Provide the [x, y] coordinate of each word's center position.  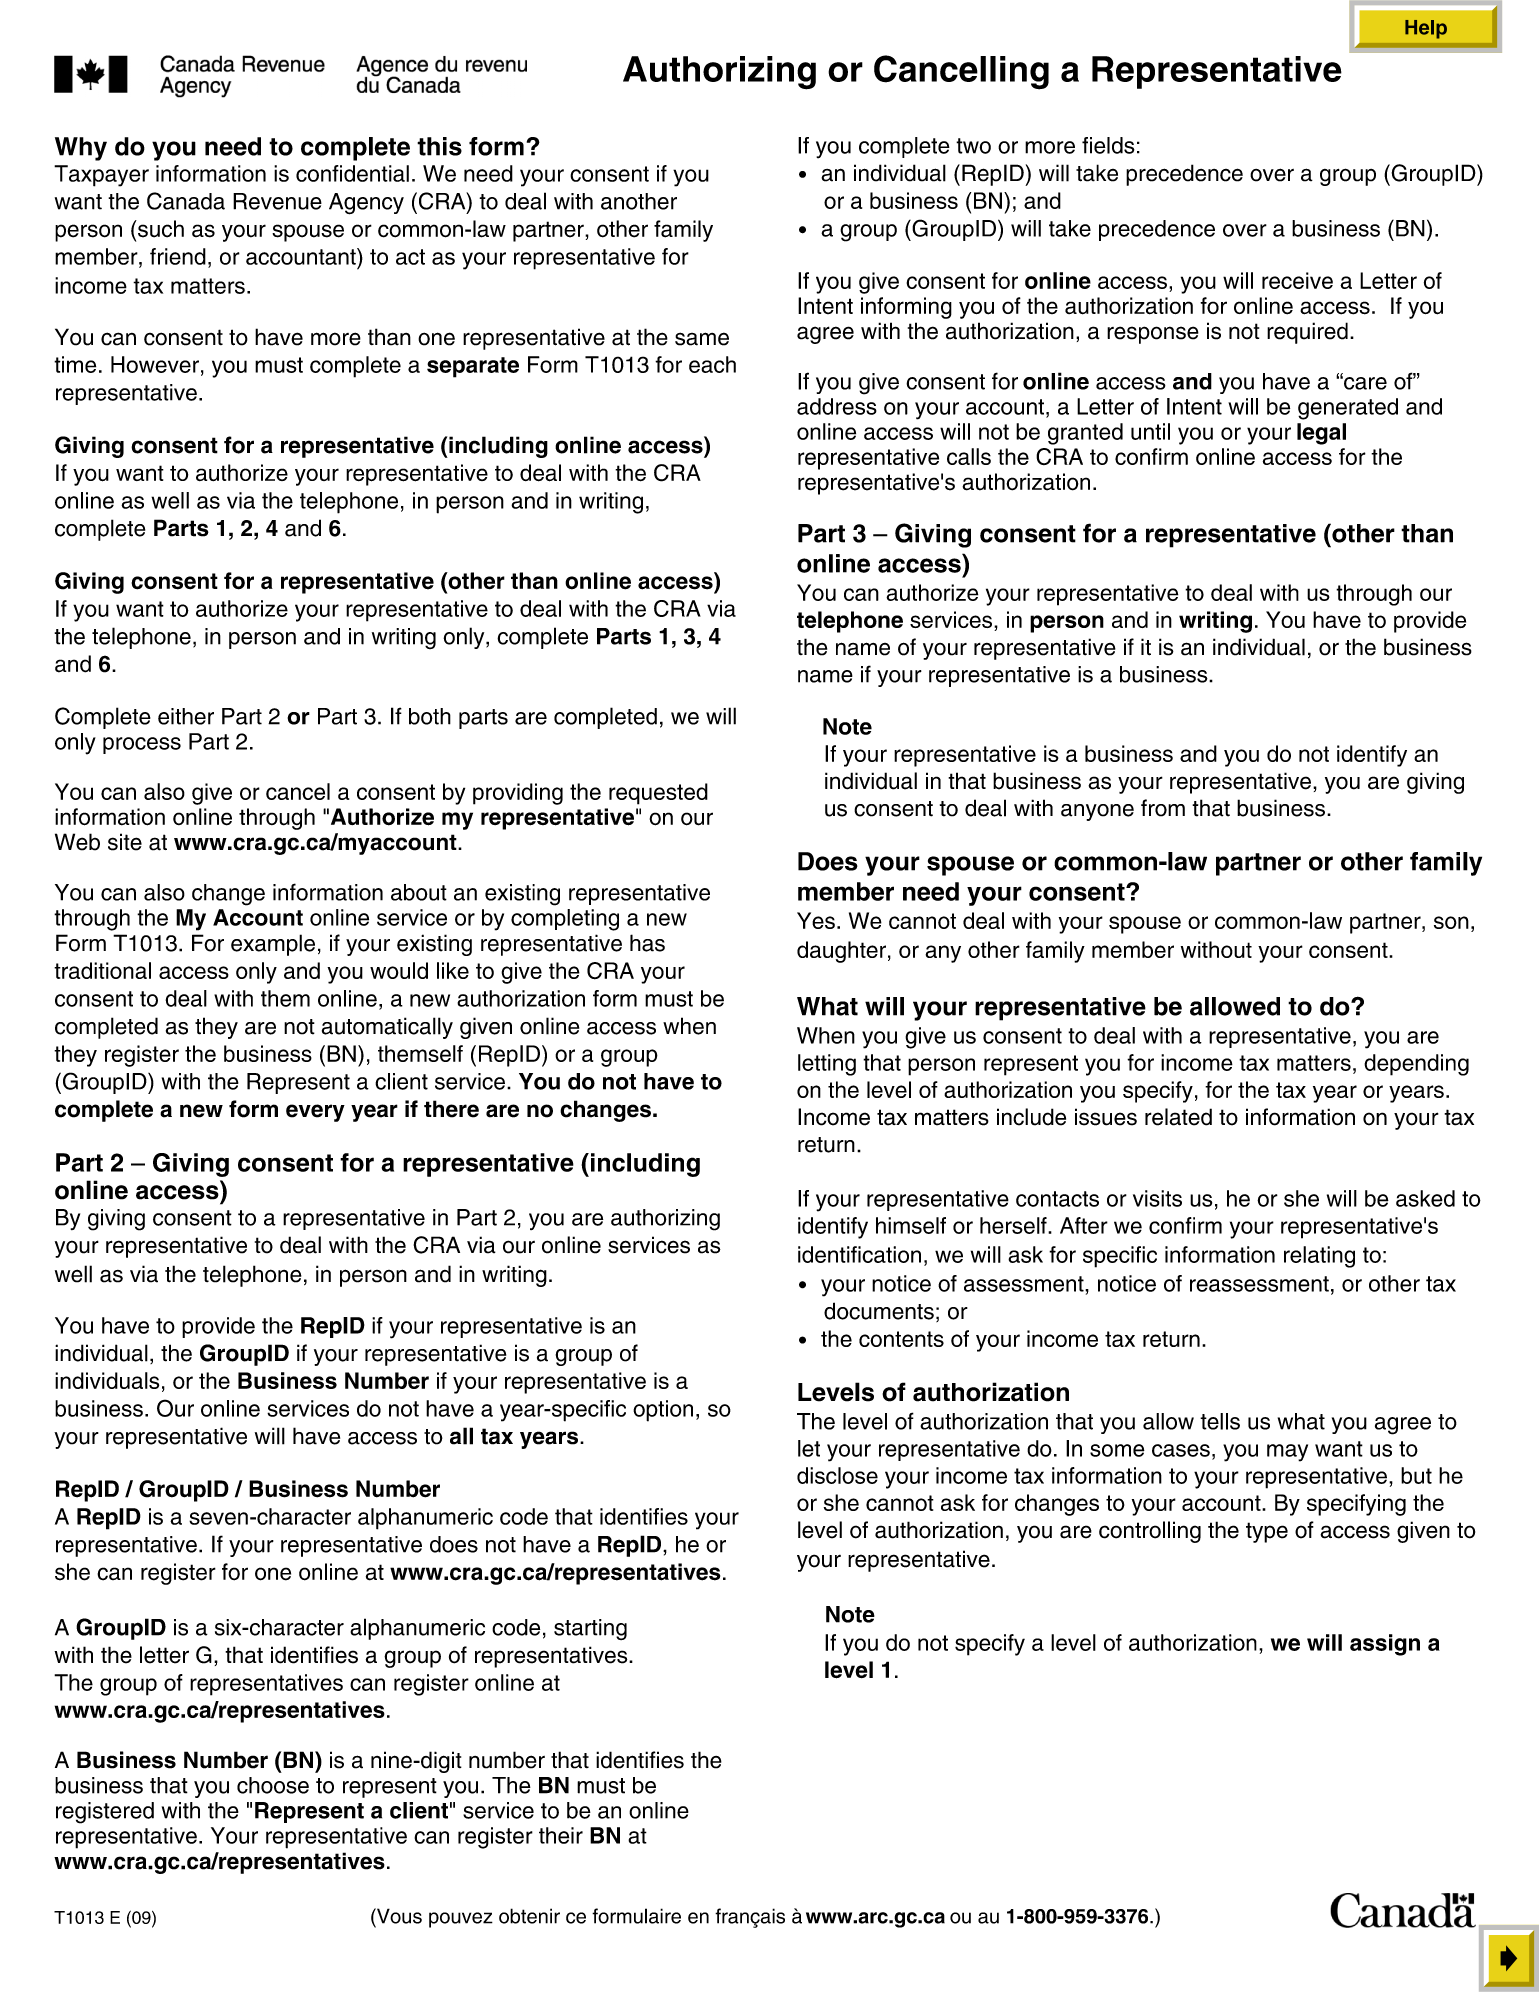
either [186, 716]
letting [827, 1065]
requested [658, 794]
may [1287, 1453]
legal [1321, 434]
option [663, 1411]
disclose [837, 1475]
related [1178, 1117]
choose [273, 1785]
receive [1297, 280]
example [273, 945]
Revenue [277, 201]
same [702, 339]
